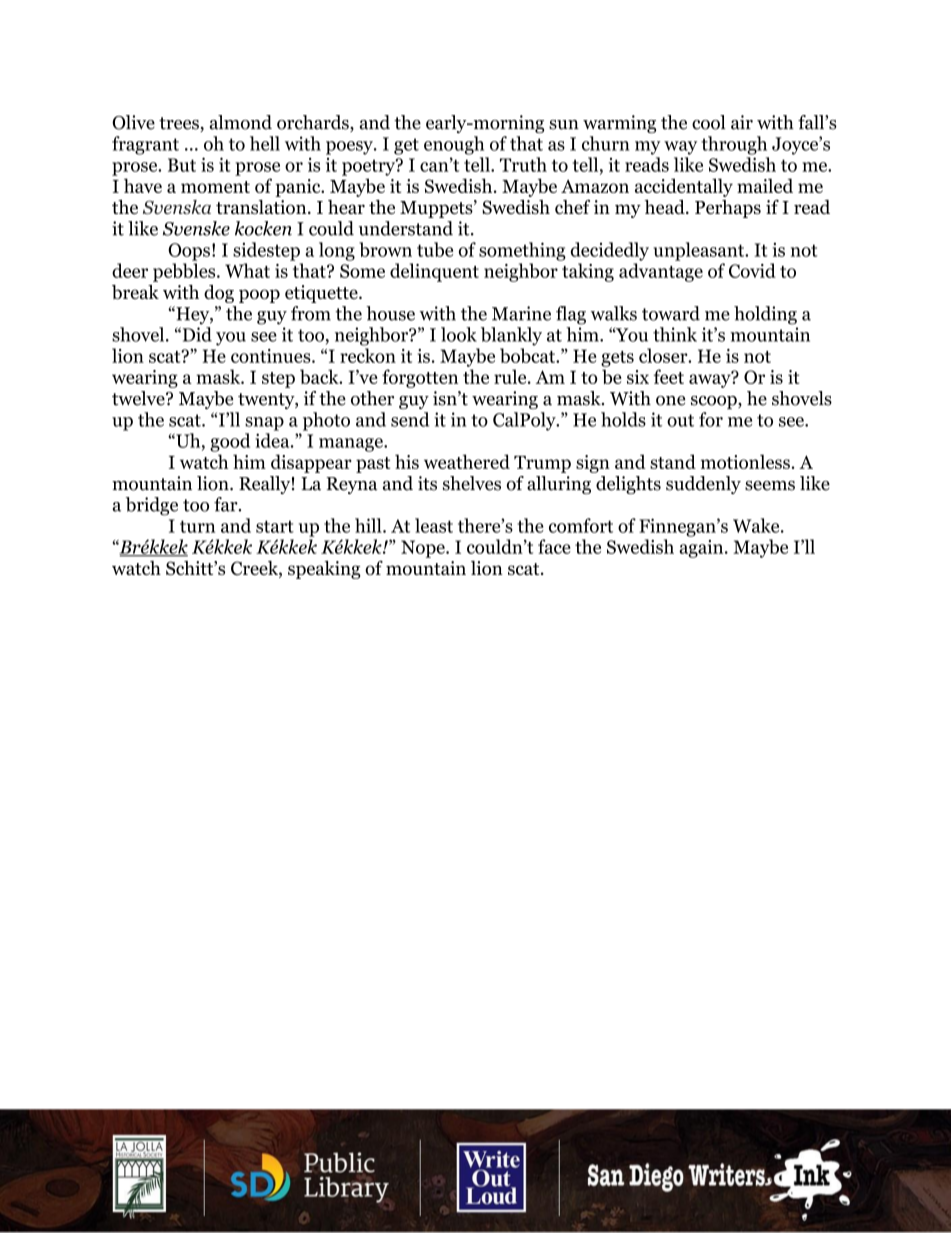  I want to click on good, so click(230, 442).
